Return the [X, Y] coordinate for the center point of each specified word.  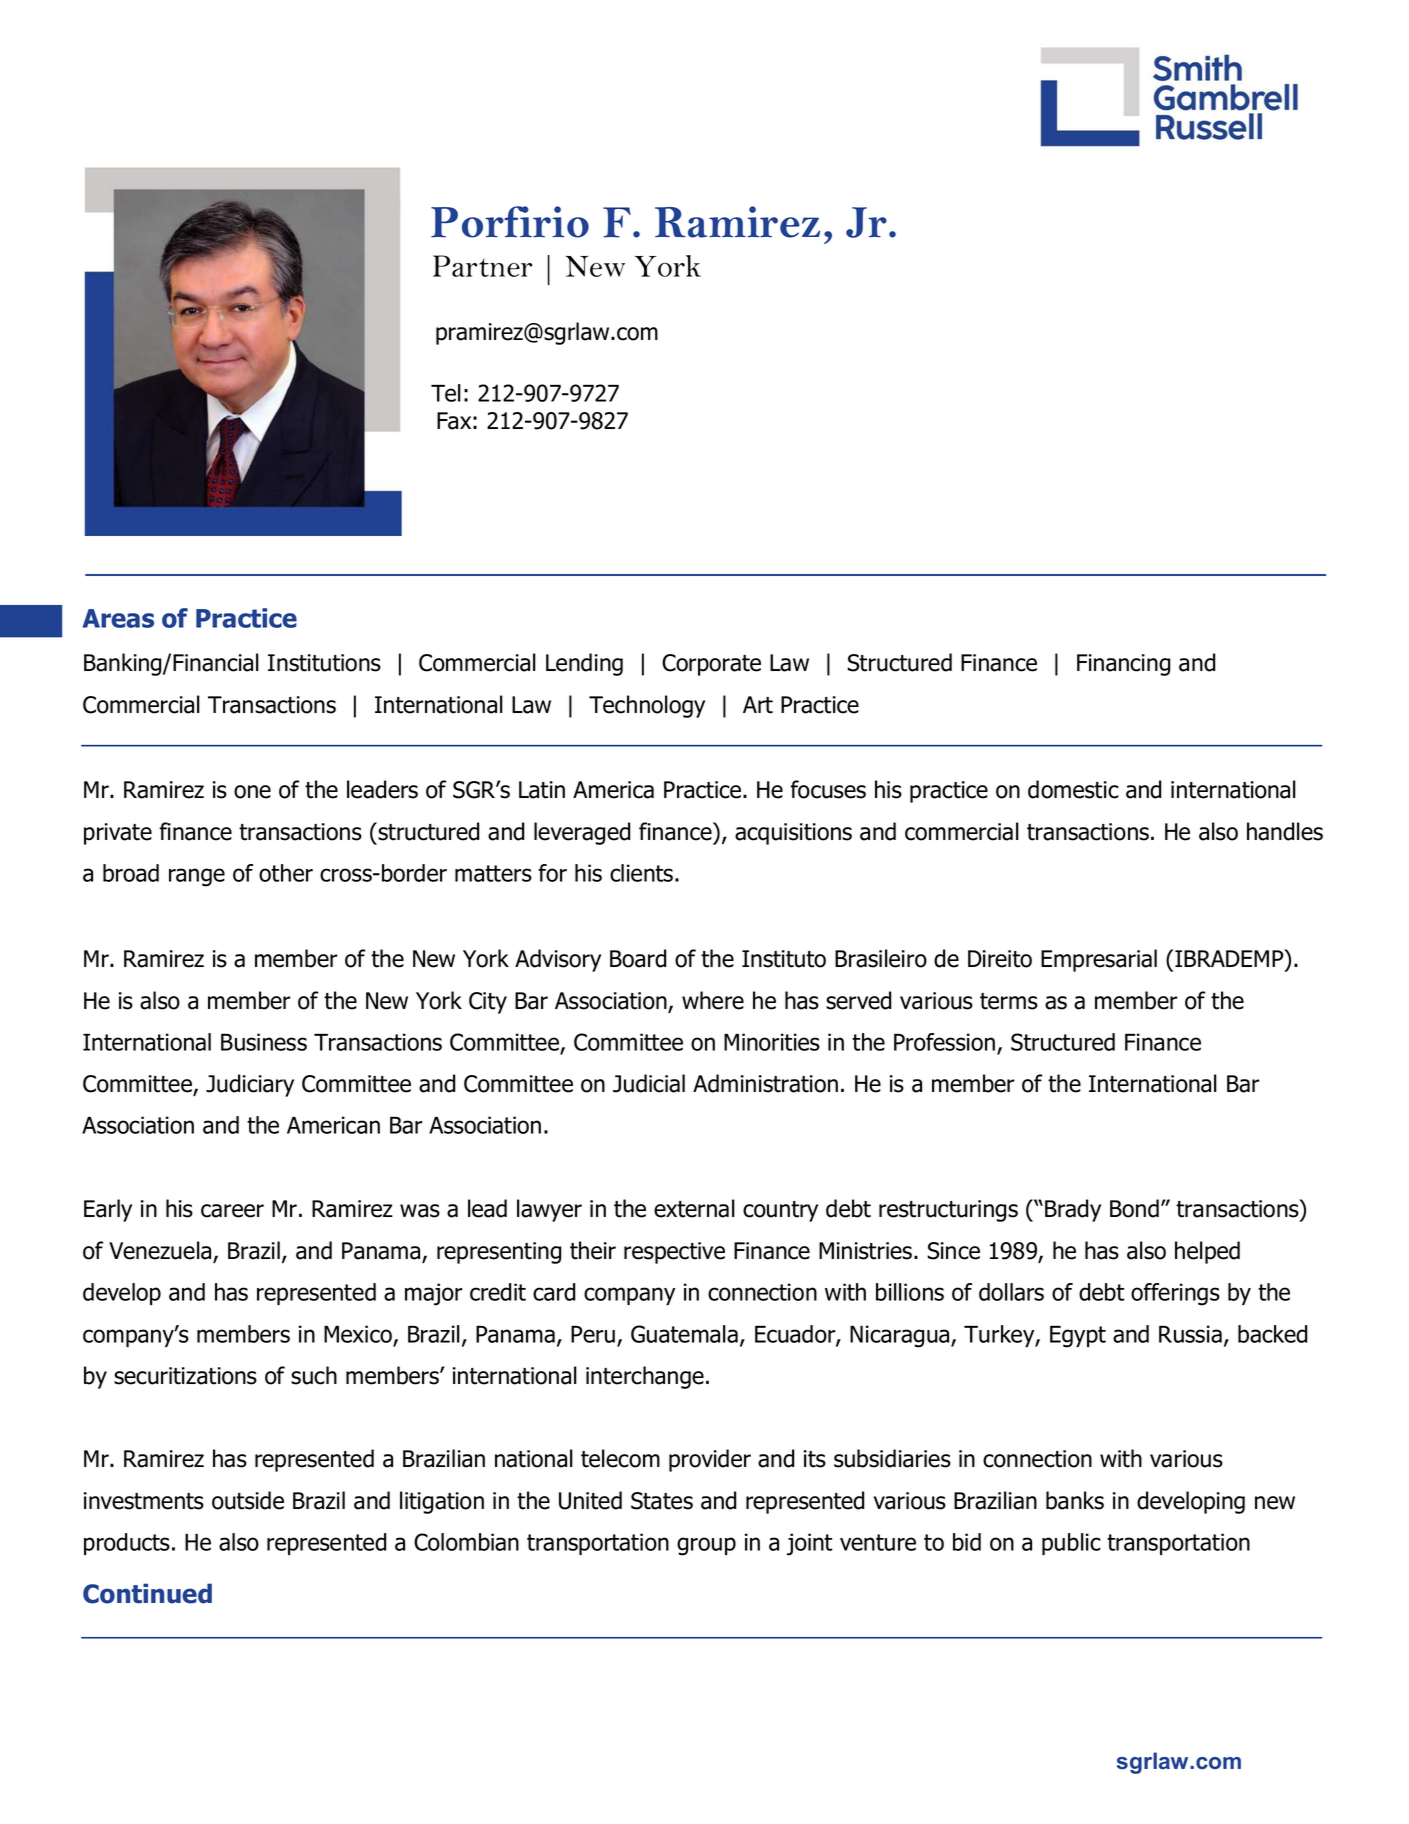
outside [248, 1500]
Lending [584, 664]
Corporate [711, 665]
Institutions [324, 663]
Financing [1123, 665]
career [232, 1211]
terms [1009, 1001]
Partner [482, 266]
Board [638, 958]
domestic [1073, 789]
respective [674, 1253]
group [706, 1546]
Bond [1134, 1208]
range [197, 877]
